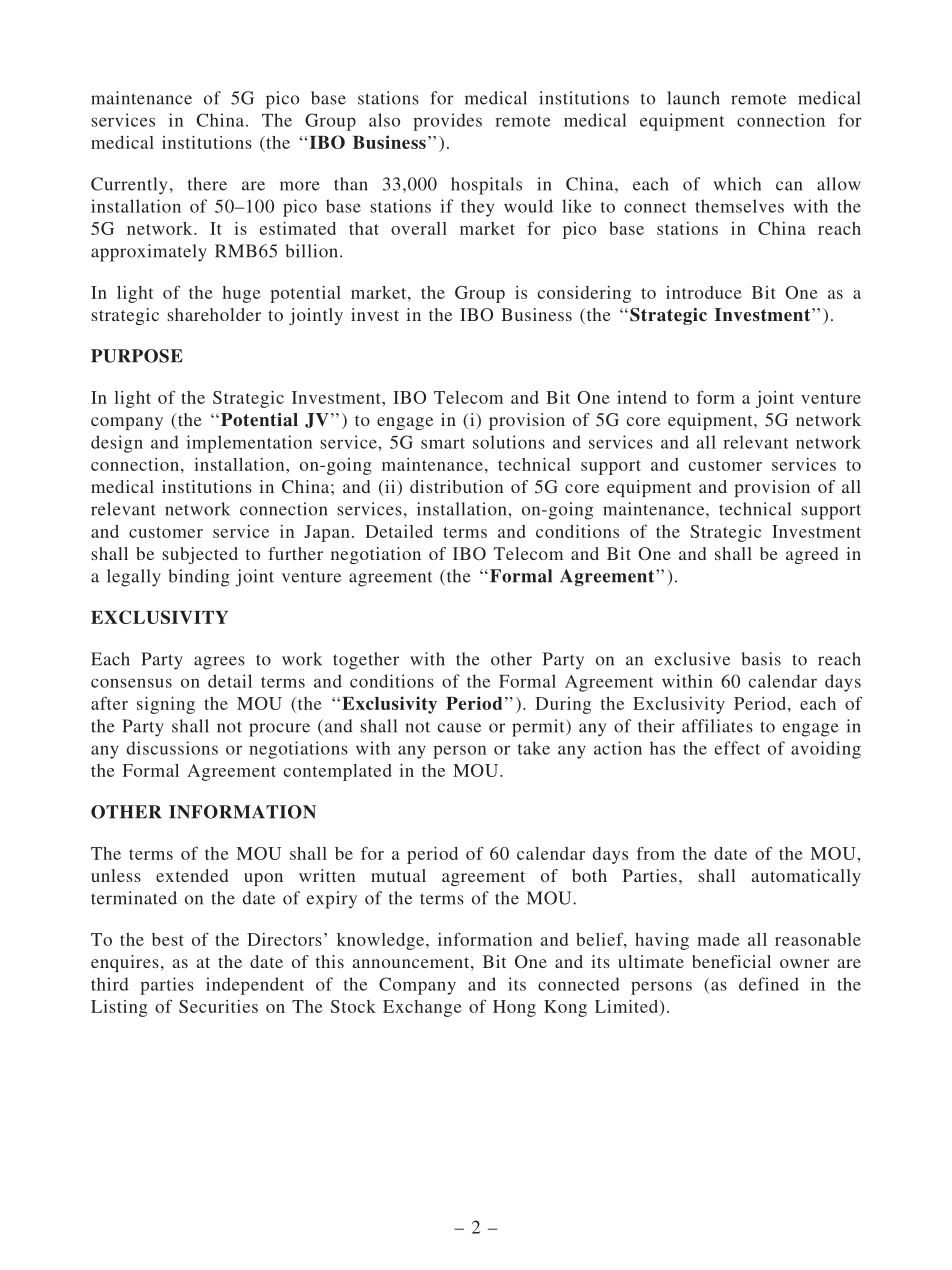 The image size is (952, 1270). What do you see at coordinates (812, 555) in the image?
I see `agreed` at bounding box center [812, 555].
